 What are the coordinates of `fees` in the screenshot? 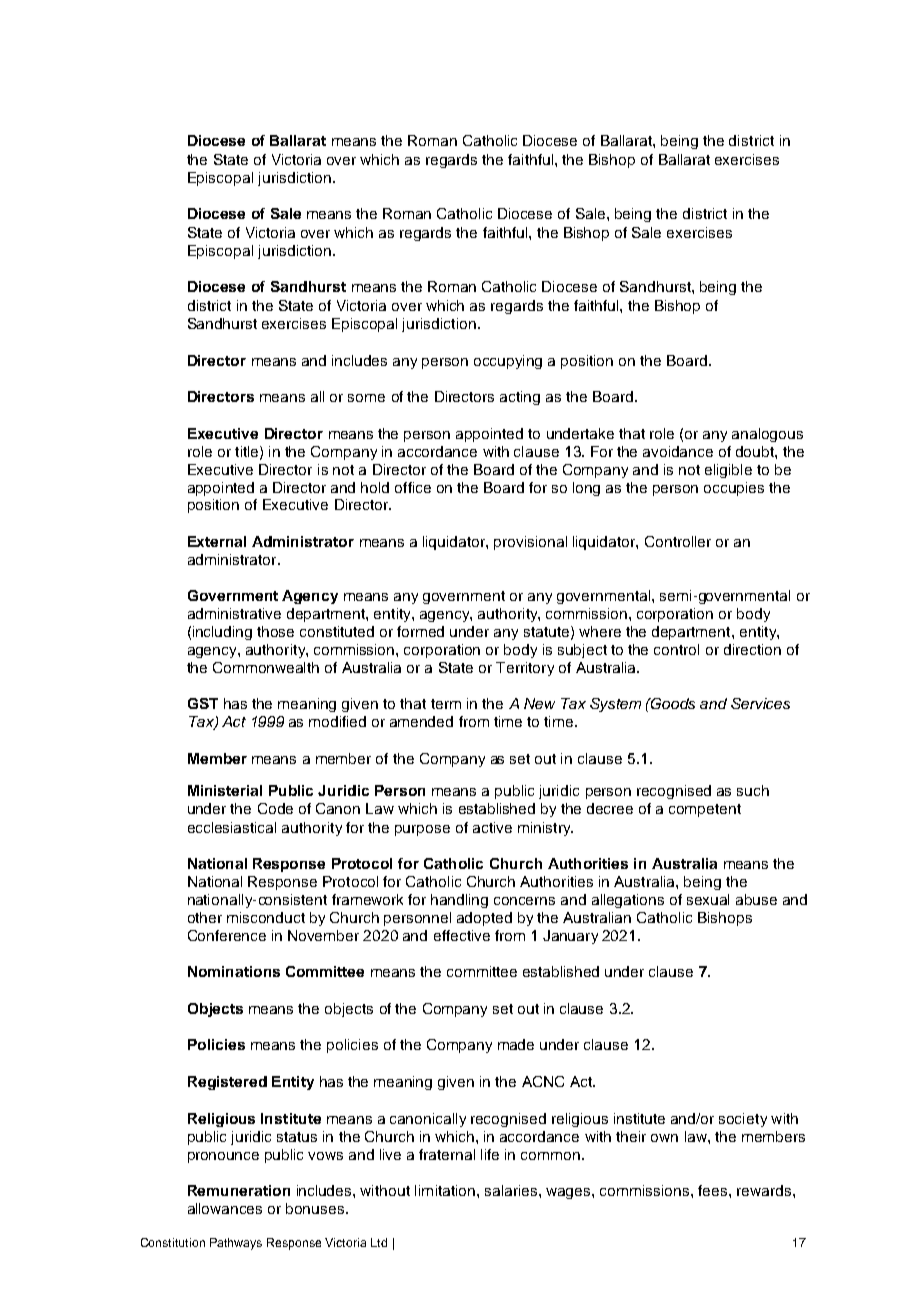 It's located at (712, 1190).
